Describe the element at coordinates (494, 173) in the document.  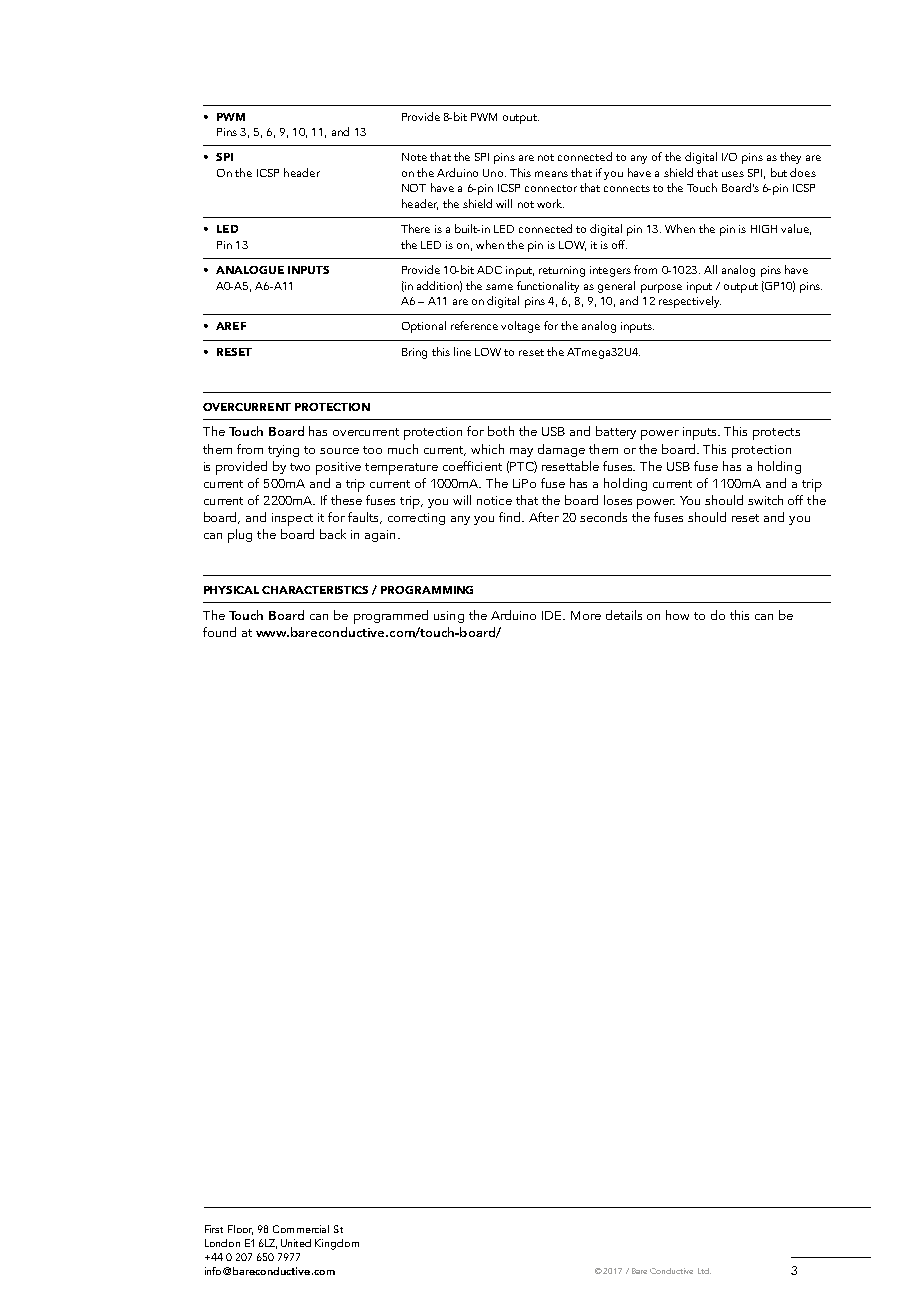
I see `Uno` at that location.
